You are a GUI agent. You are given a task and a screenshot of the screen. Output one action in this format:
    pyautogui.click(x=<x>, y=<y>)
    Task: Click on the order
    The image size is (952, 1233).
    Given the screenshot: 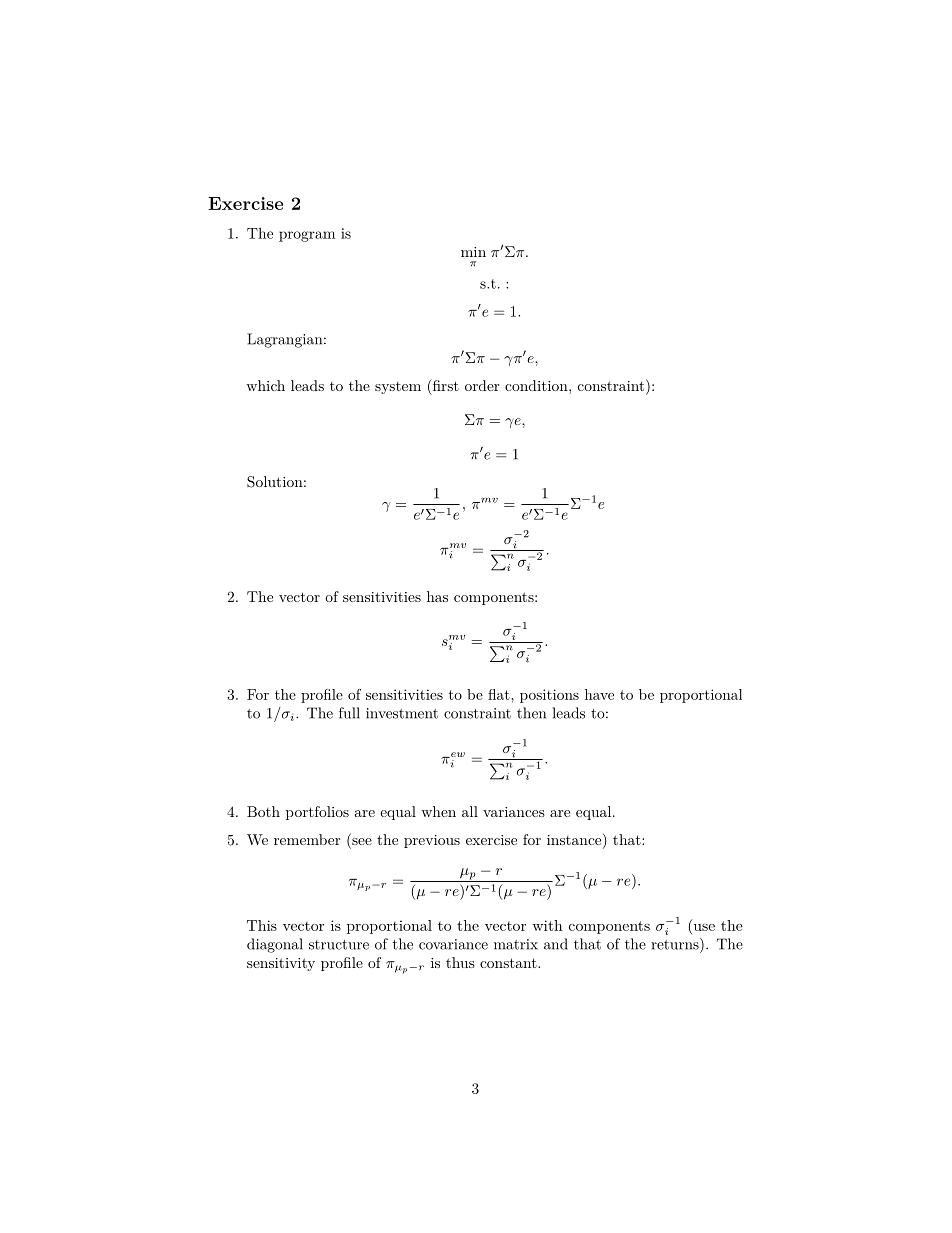 What is the action you would take?
    pyautogui.click(x=482, y=385)
